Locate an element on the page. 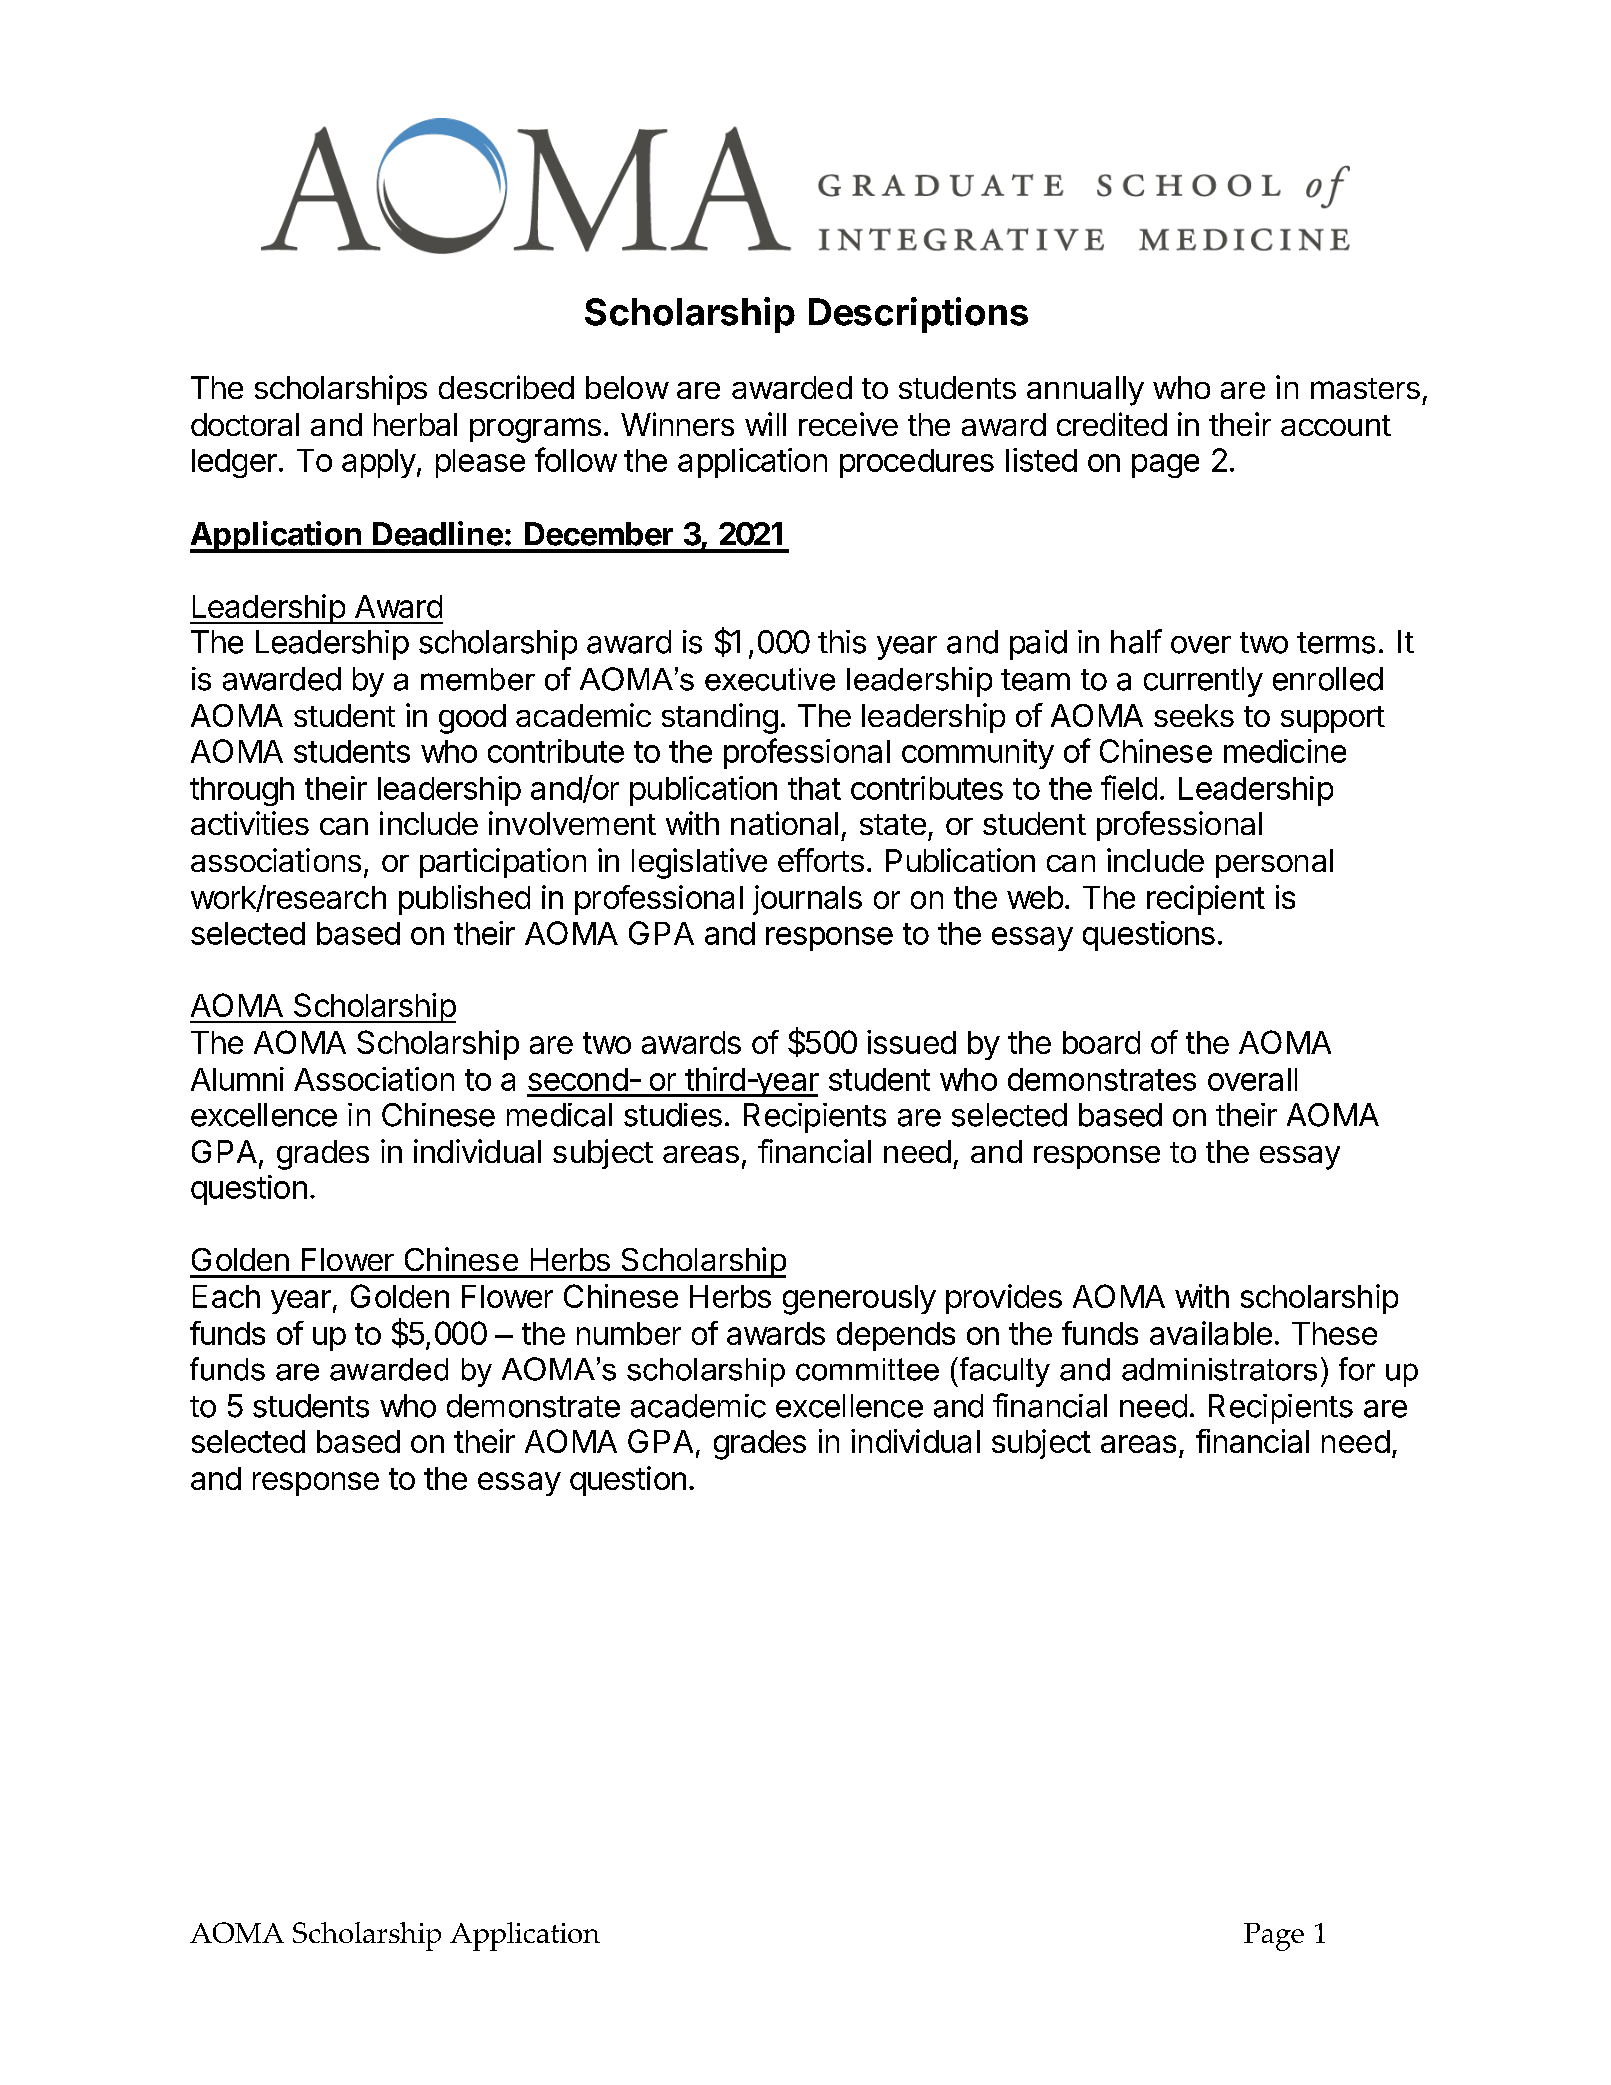 This page has width=1611, height=2085. activities is located at coordinates (250, 823).
